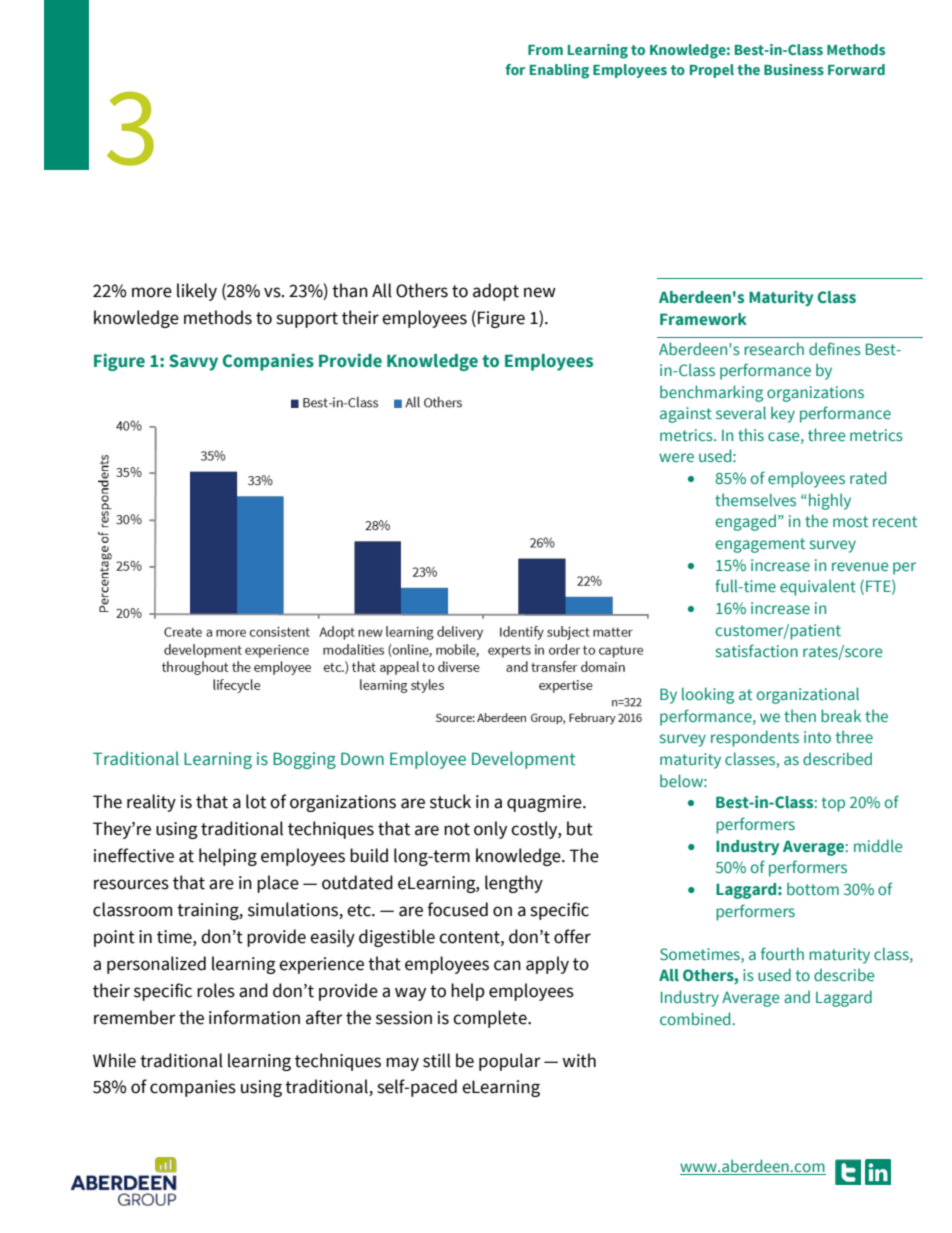 This screenshot has height=1233, width=952. What do you see at coordinates (794, 69) in the screenshot?
I see `Business` at bounding box center [794, 69].
